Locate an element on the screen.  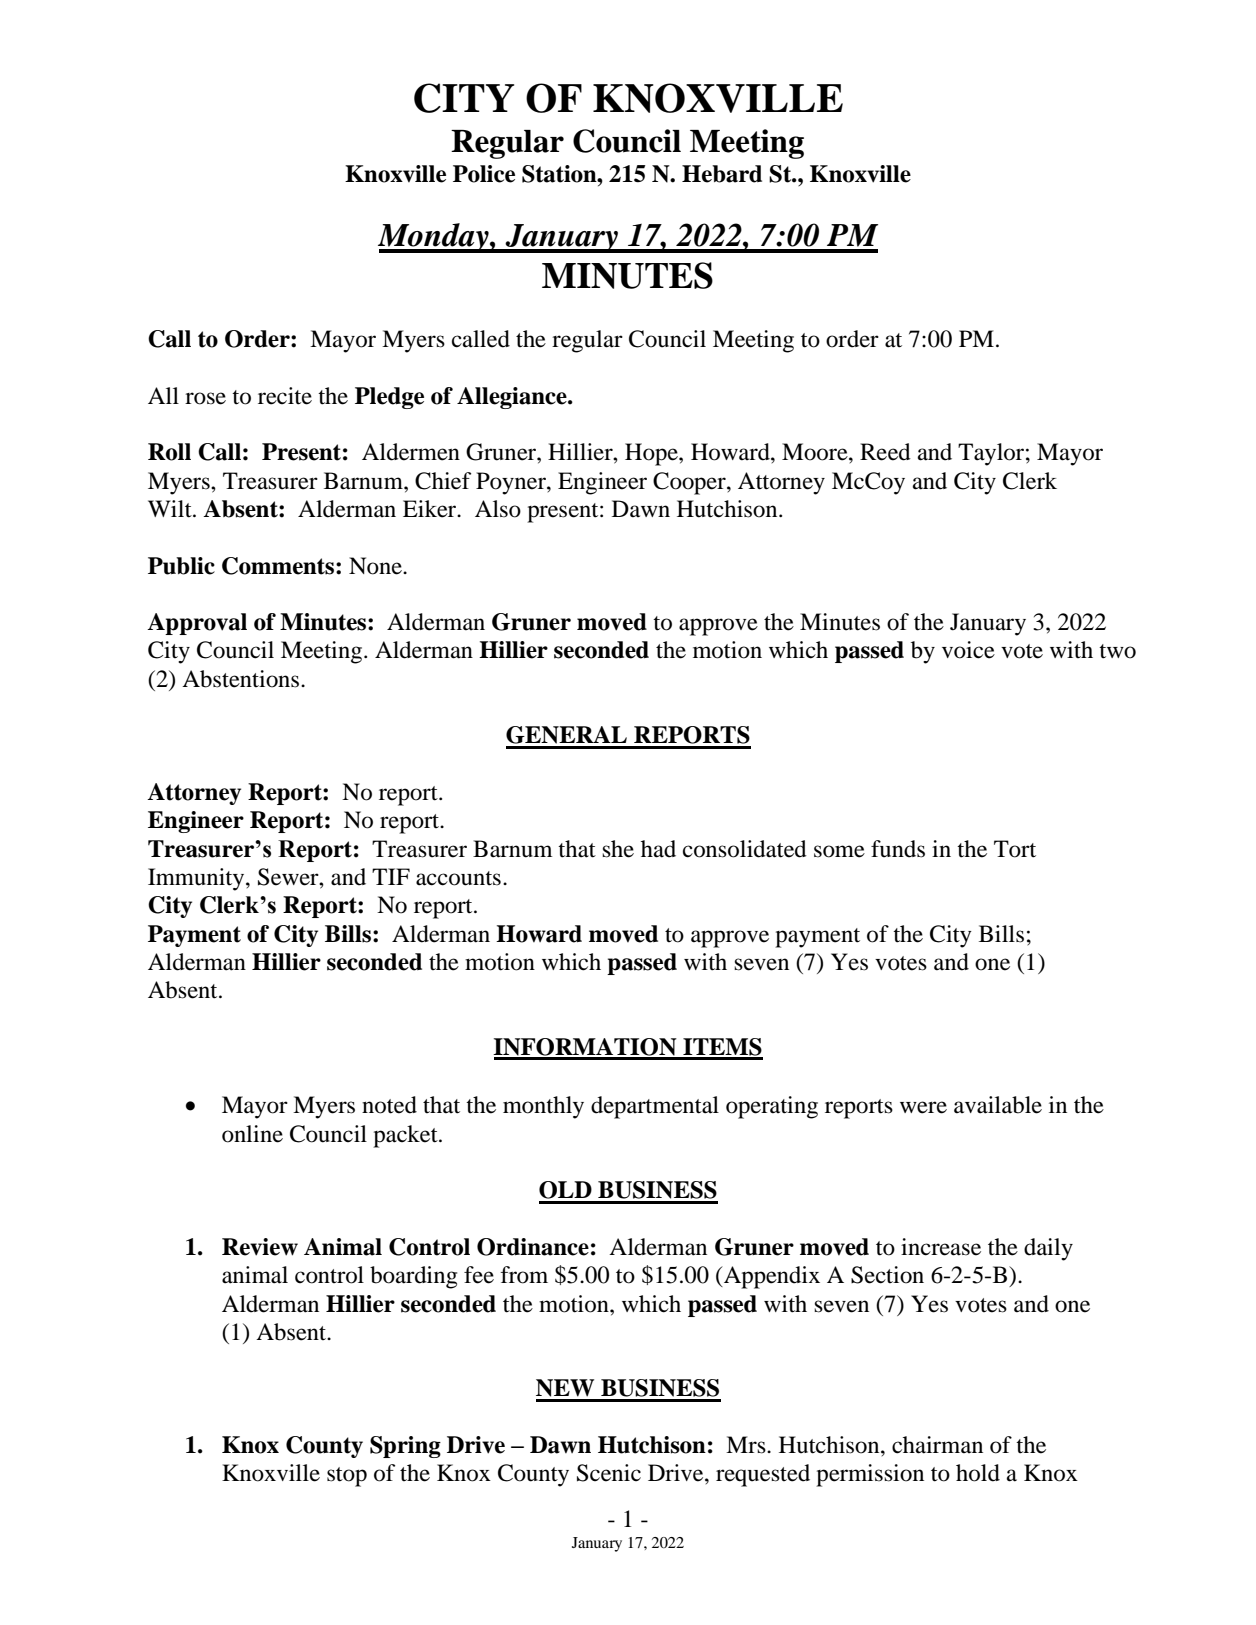
Hebard is located at coordinates (722, 174).
